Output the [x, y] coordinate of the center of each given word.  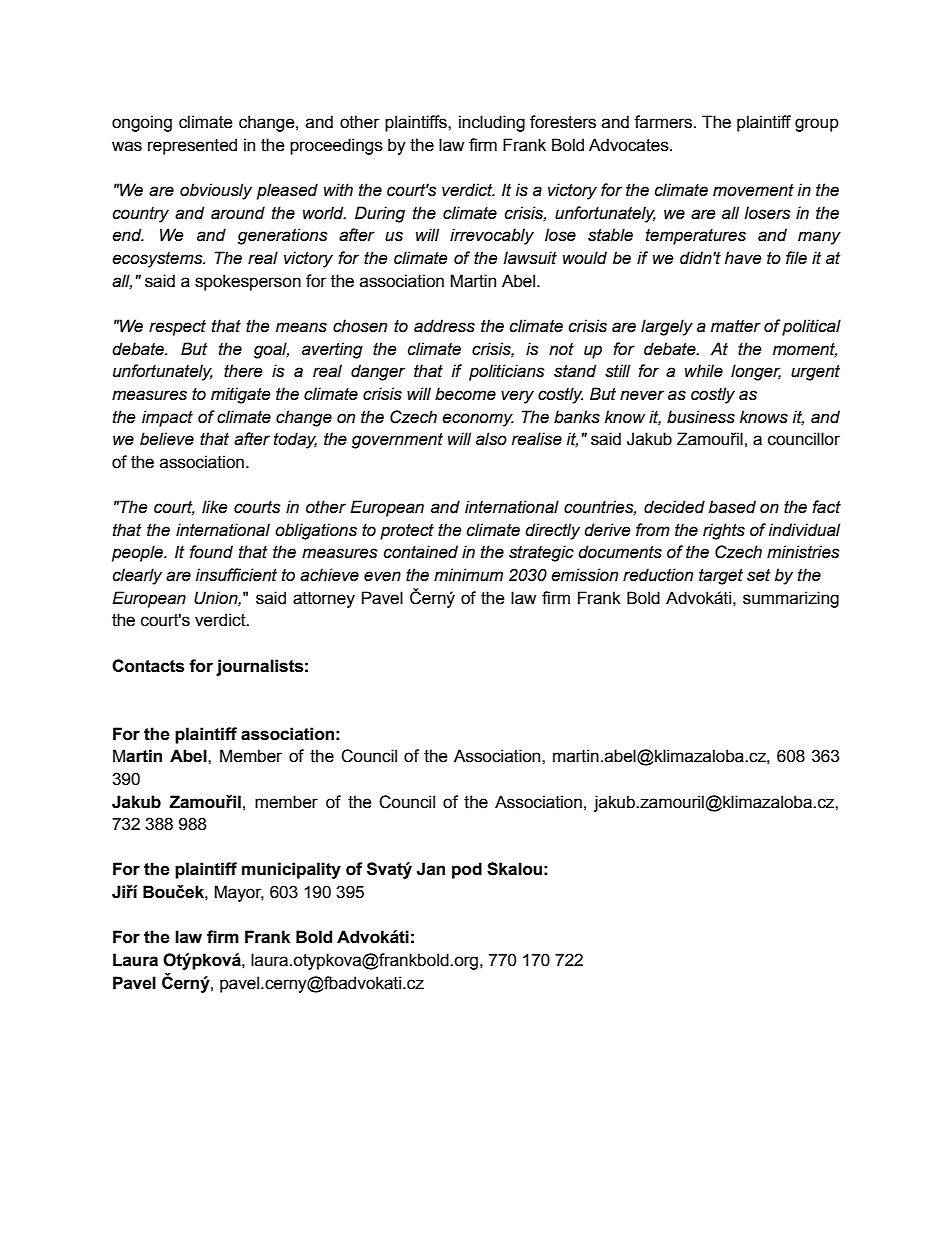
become [465, 394]
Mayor [239, 893]
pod [467, 870]
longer [756, 372]
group [817, 125]
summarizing [791, 599]
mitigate [241, 395]
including [492, 123]
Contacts [148, 666]
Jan [431, 869]
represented [192, 146]
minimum [468, 575]
